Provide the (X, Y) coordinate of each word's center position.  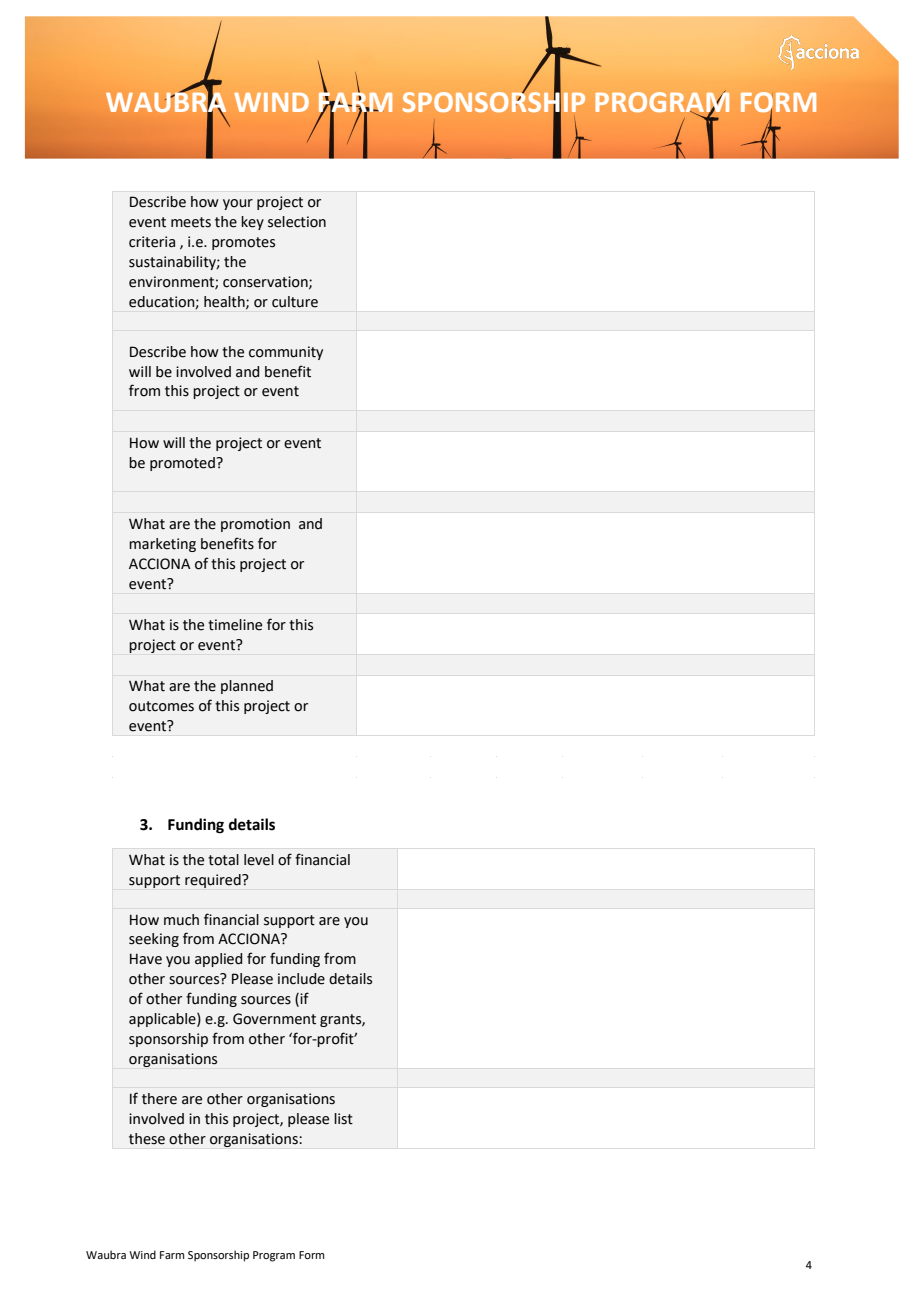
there (159, 1099)
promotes (243, 243)
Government (274, 1019)
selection (297, 222)
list (343, 1119)
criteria (152, 242)
